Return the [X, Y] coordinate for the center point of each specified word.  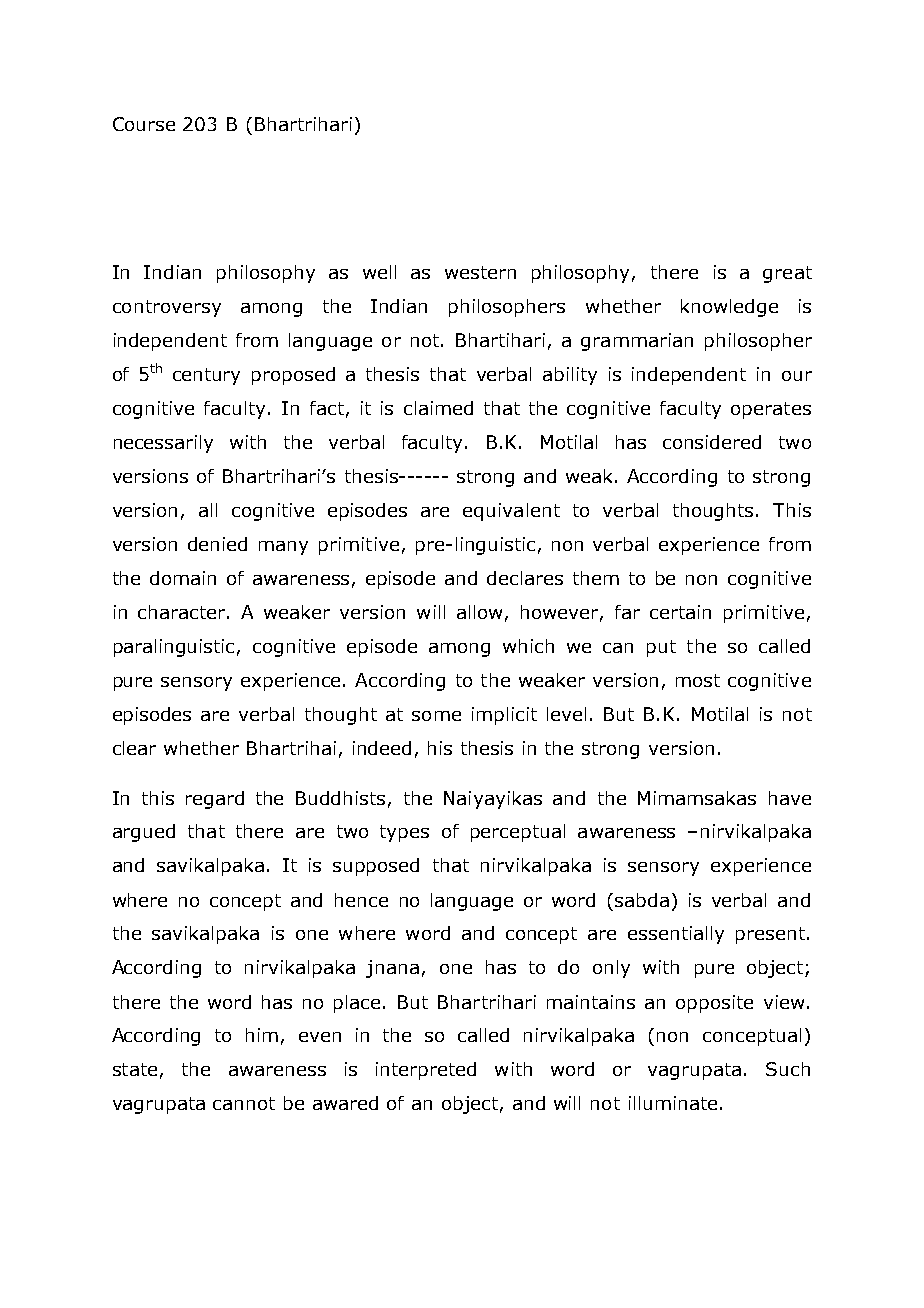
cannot [244, 1103]
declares [525, 578]
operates [771, 410]
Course [144, 124]
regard [215, 800]
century [206, 376]
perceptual [518, 833]
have [790, 798]
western [480, 272]
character [183, 612]
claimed [438, 408]
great [787, 274]
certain [680, 612]
